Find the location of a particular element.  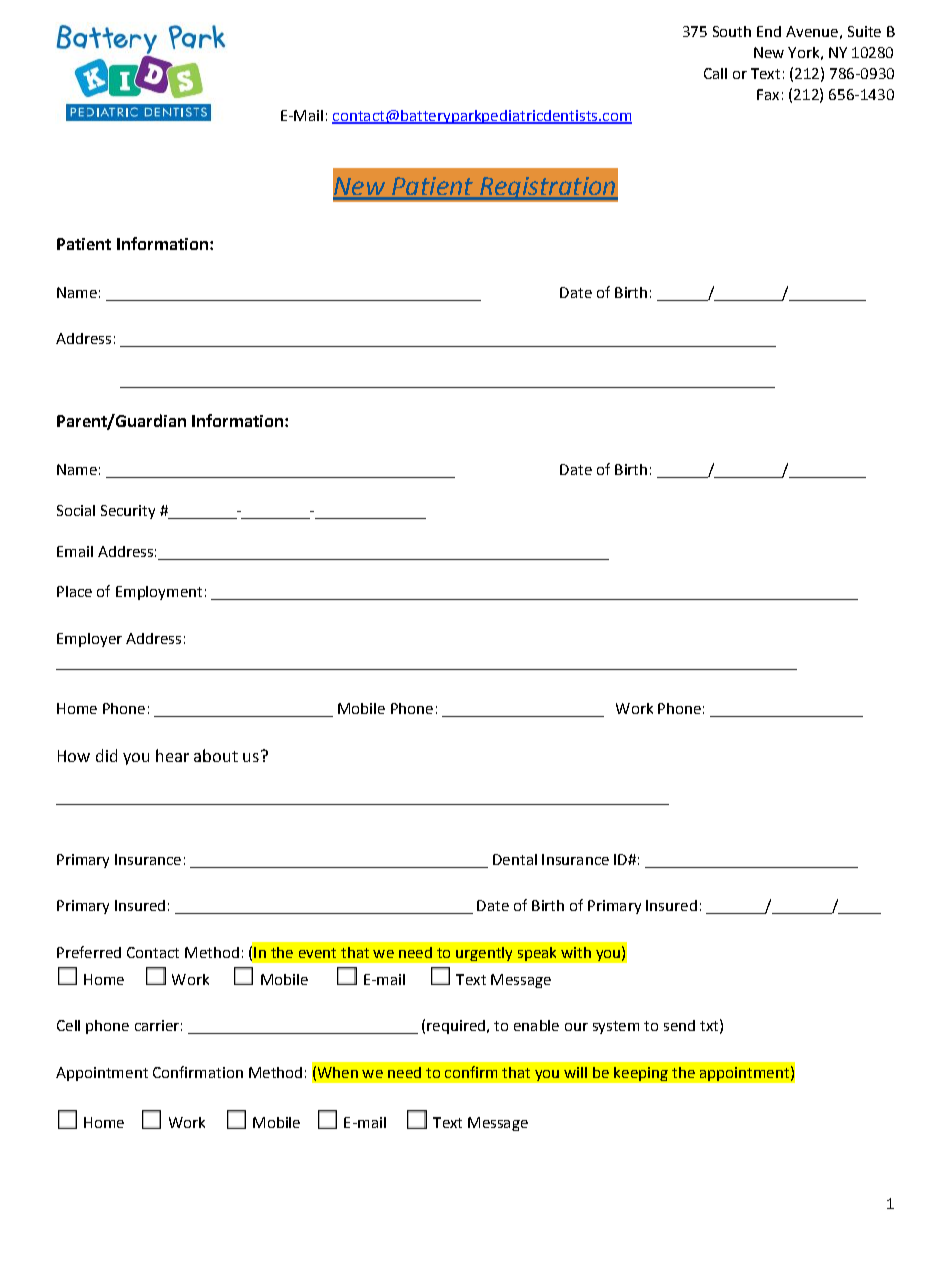

carrier is located at coordinates (157, 1025).
